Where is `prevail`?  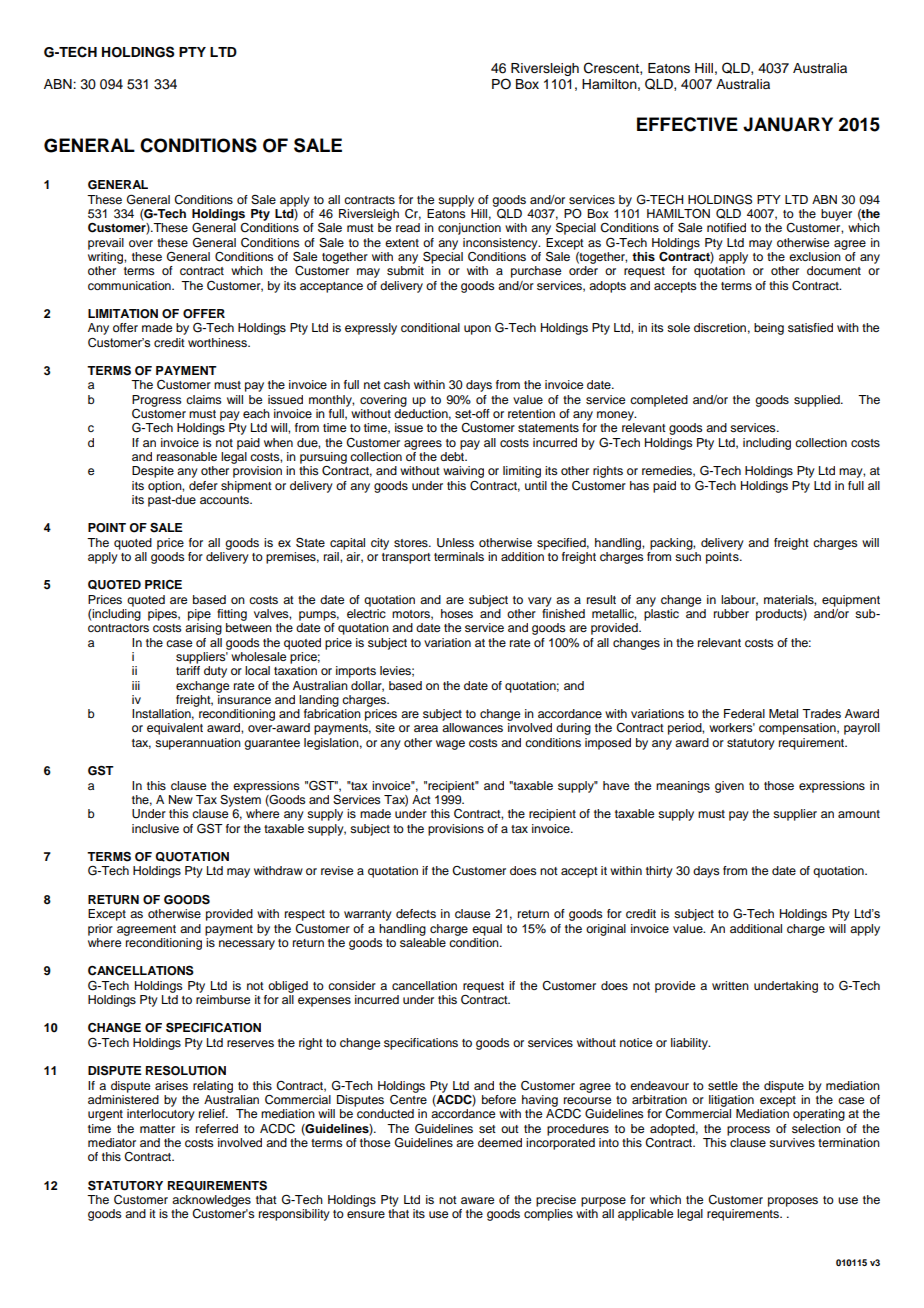 prevail is located at coordinates (106, 244).
